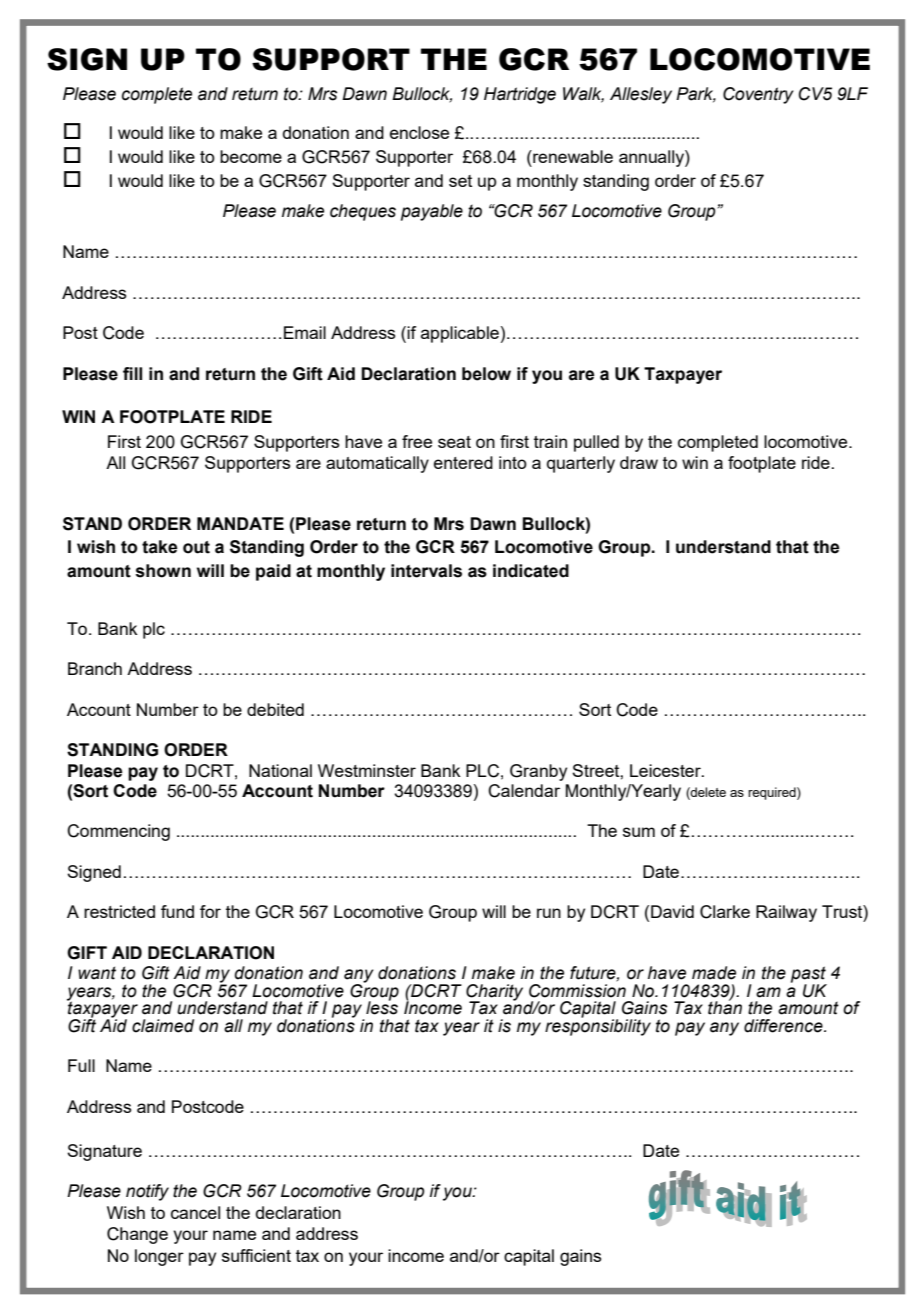  What do you see at coordinates (696, 95) in the screenshot?
I see `Park` at bounding box center [696, 95].
